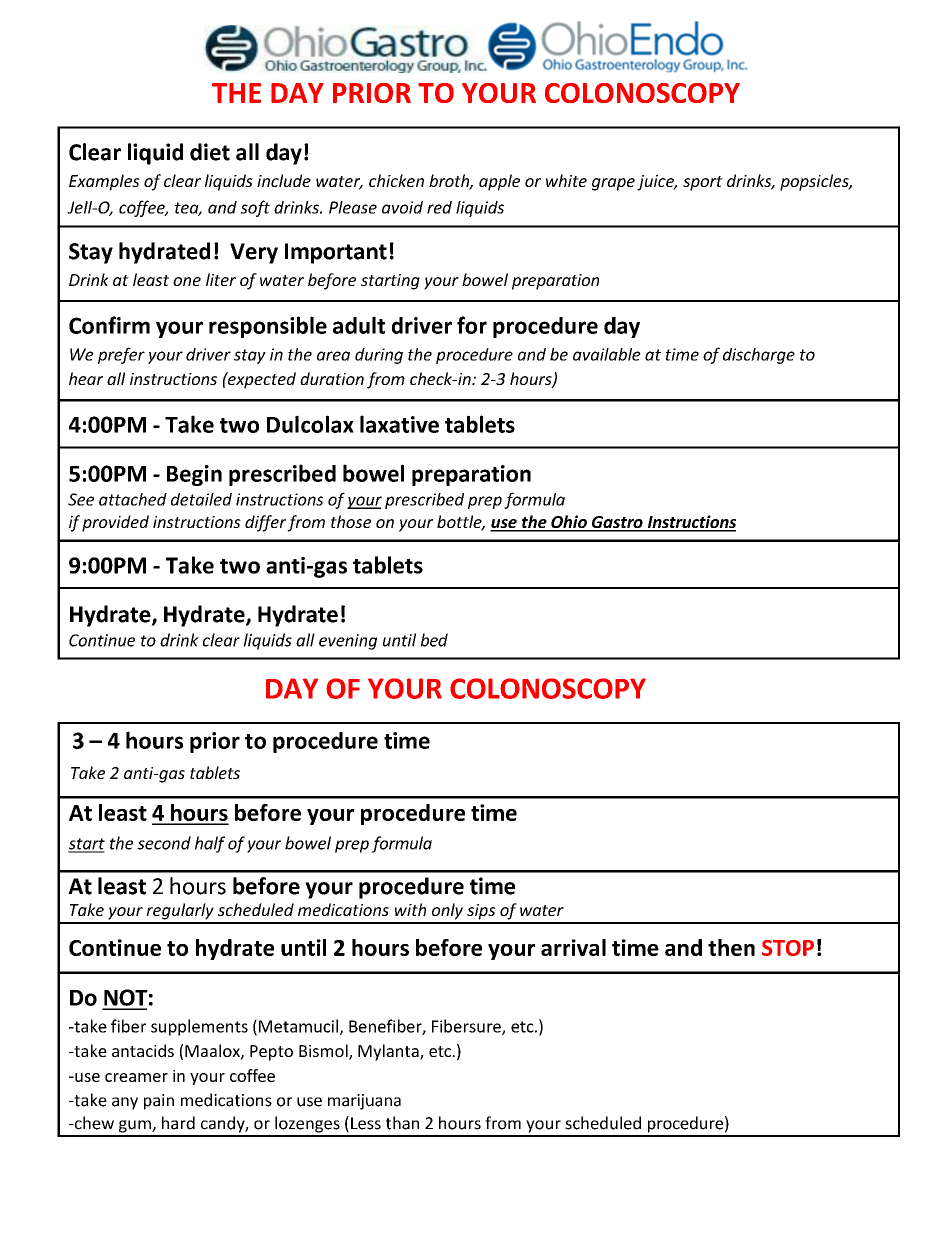  What do you see at coordinates (617, 523) in the page?
I see `Gastro` at bounding box center [617, 523].
